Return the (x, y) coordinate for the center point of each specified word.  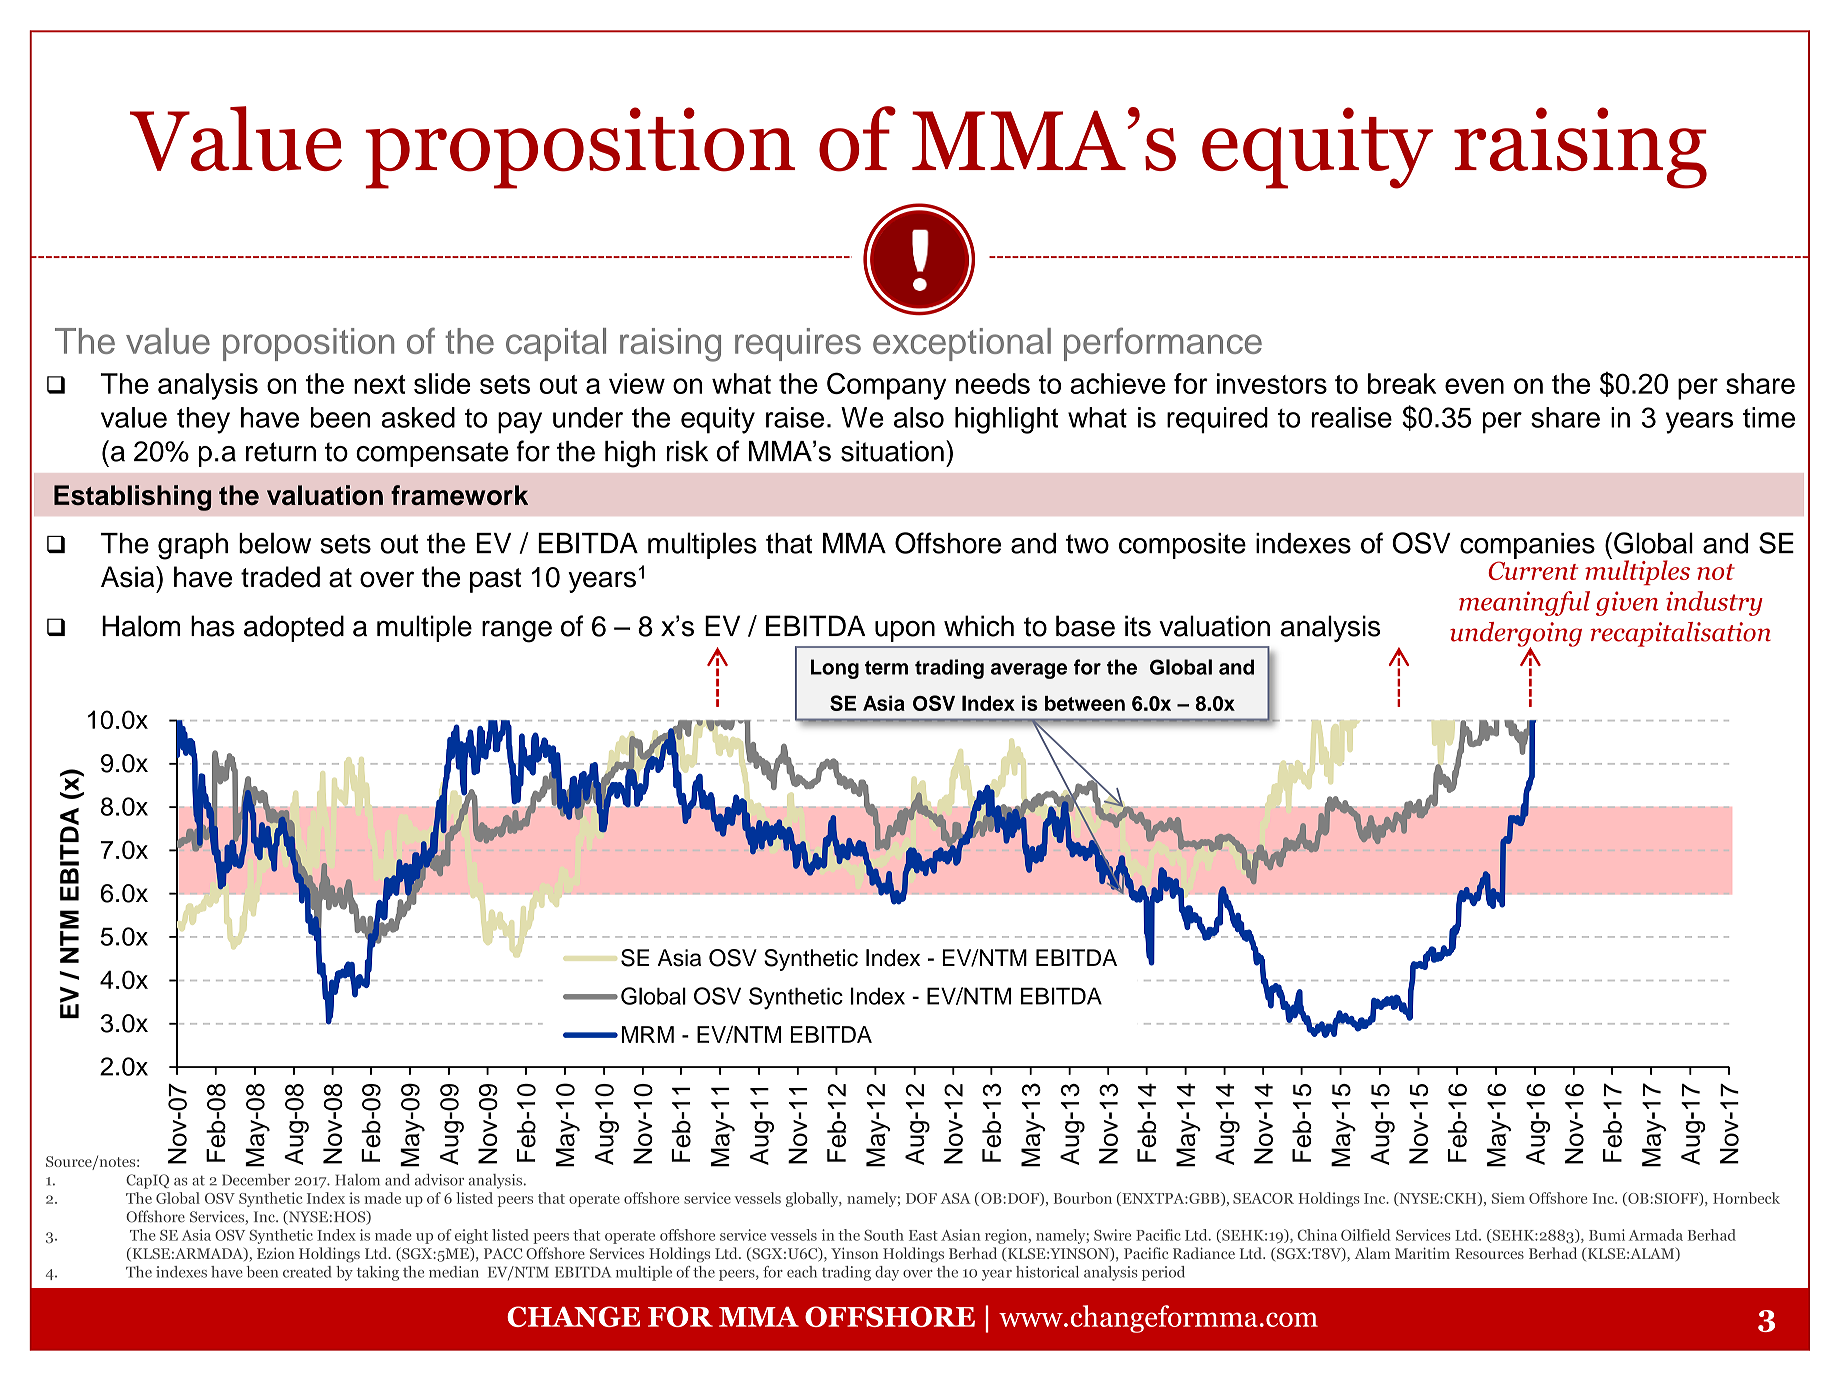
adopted (294, 628)
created (307, 1272)
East (923, 1235)
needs (993, 383)
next (380, 384)
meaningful (1524, 603)
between (1085, 703)
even (1474, 386)
